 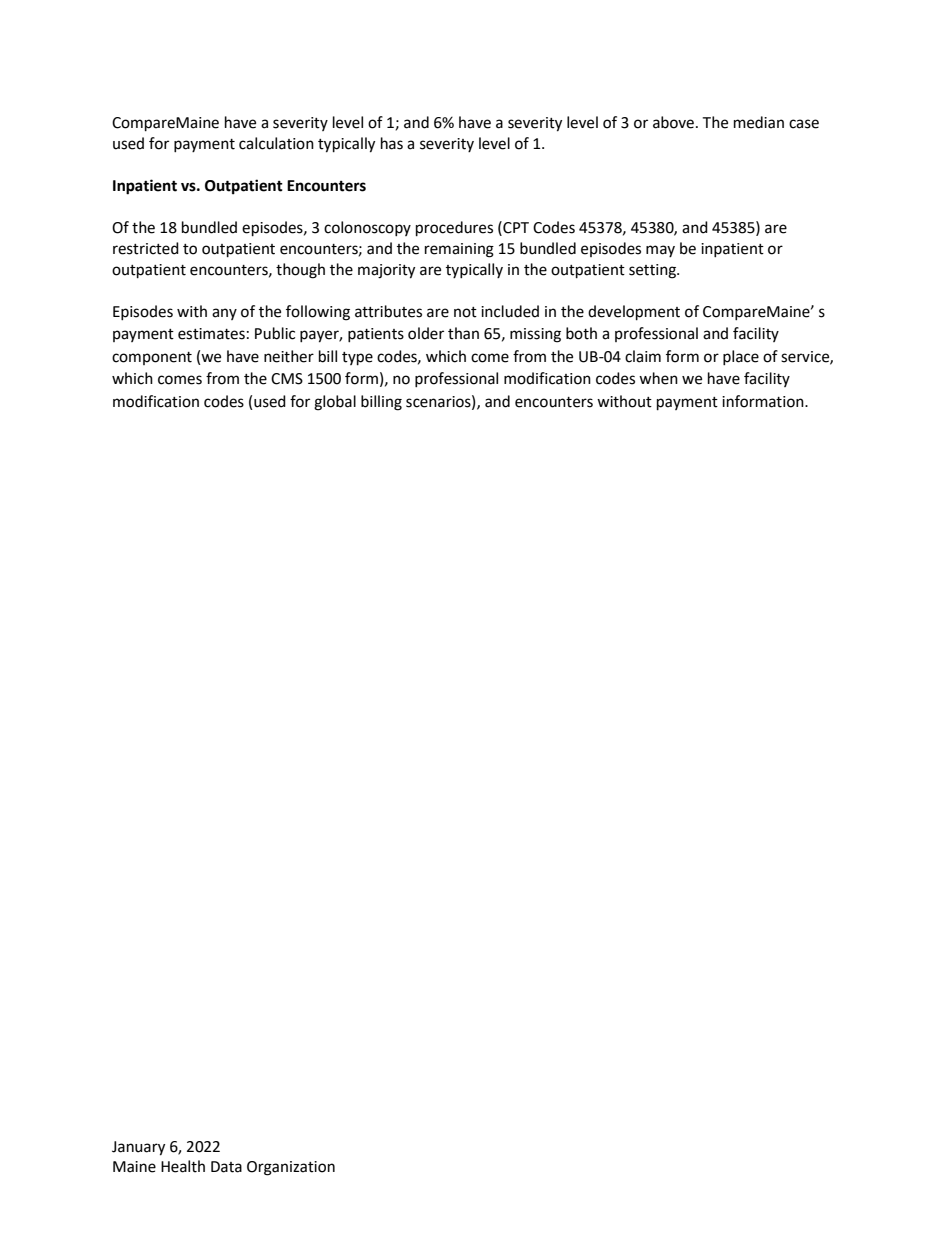 I want to click on Organization, so click(x=291, y=1168).
